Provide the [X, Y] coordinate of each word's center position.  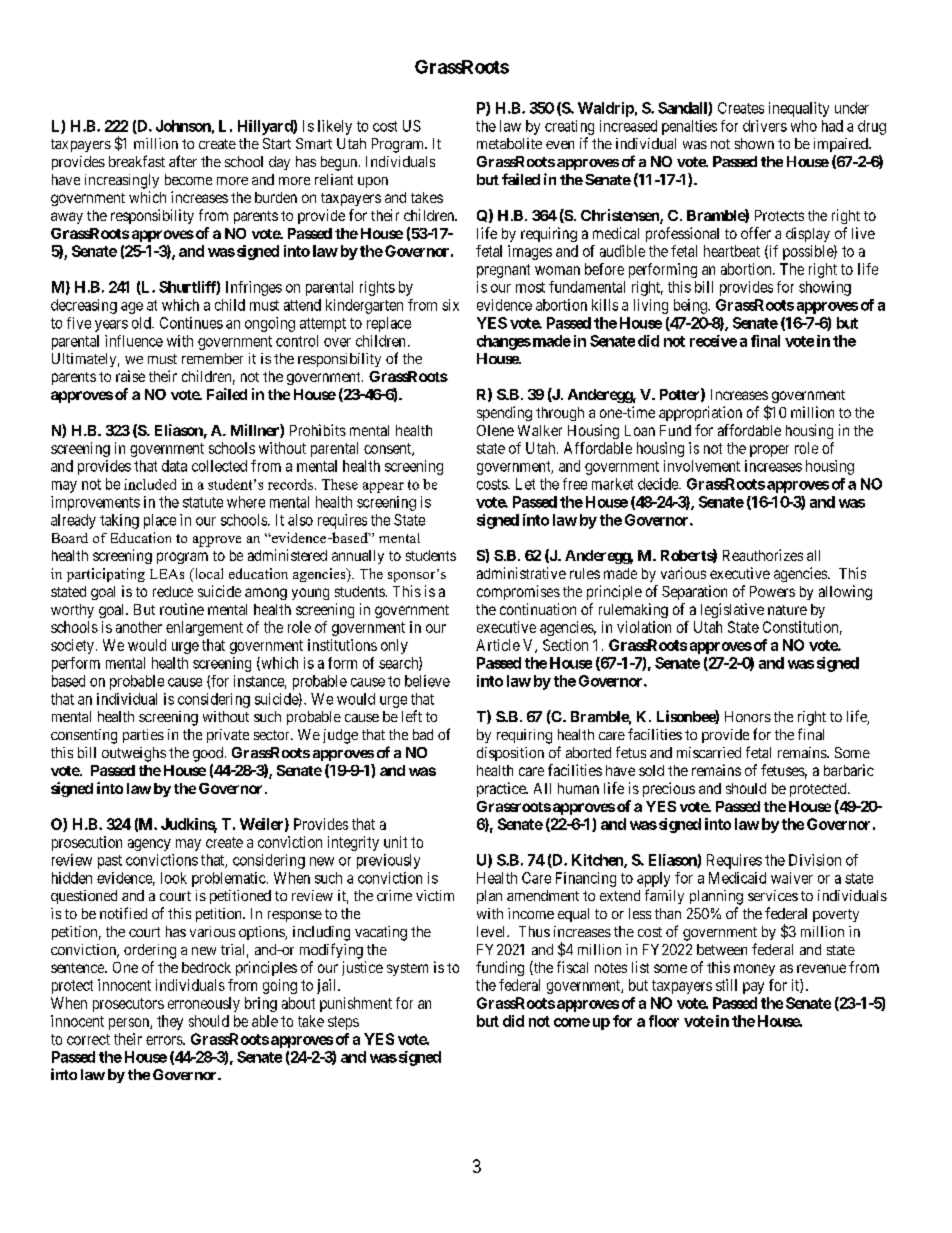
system [407, 969]
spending [504, 413]
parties [143, 736]
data [174, 466]
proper [769, 451]
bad [423, 734]
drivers [765, 126]
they [170, 1022]
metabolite [509, 143]
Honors [748, 716]
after [183, 161]
